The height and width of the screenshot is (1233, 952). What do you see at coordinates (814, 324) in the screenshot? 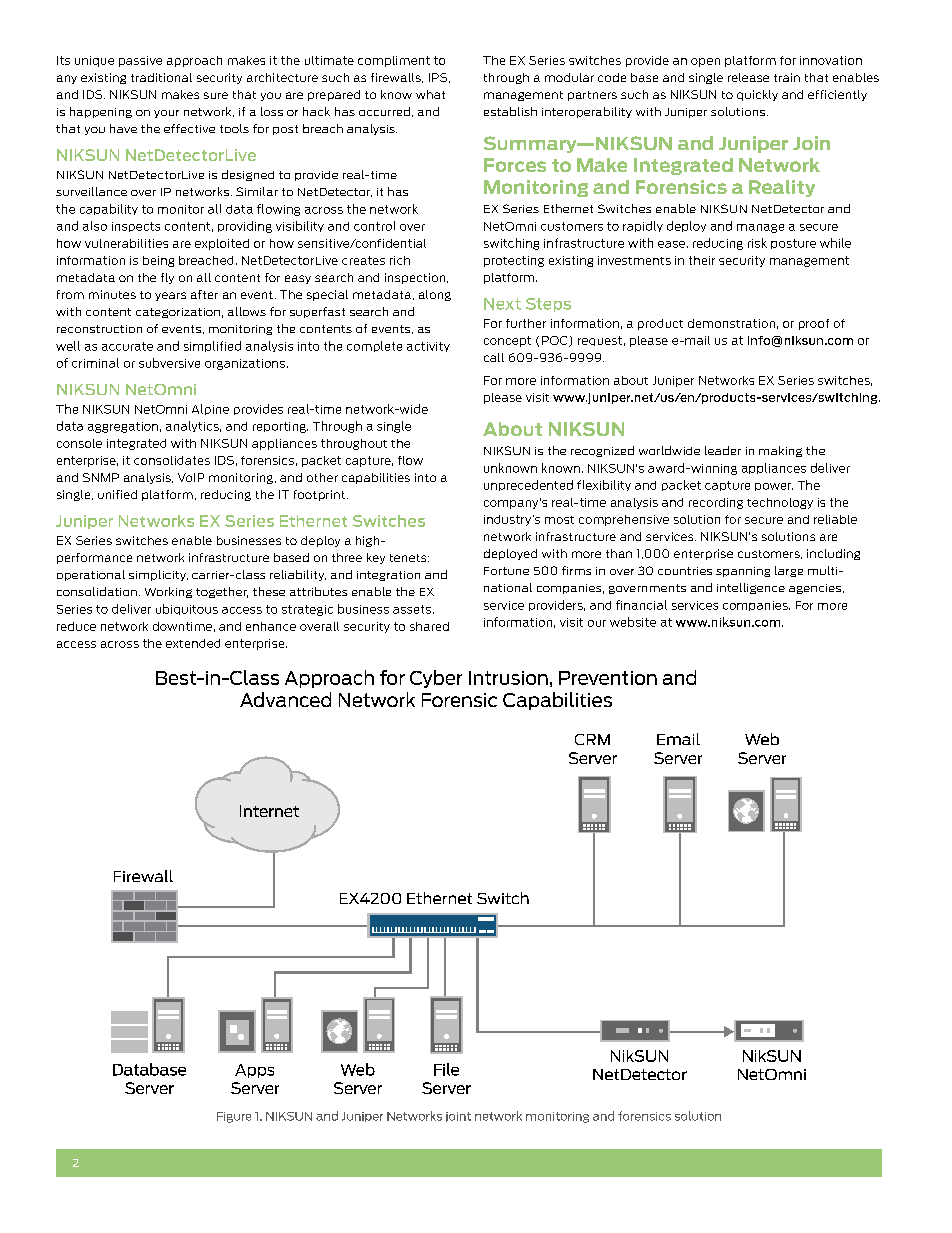
I see `proof` at bounding box center [814, 324].
